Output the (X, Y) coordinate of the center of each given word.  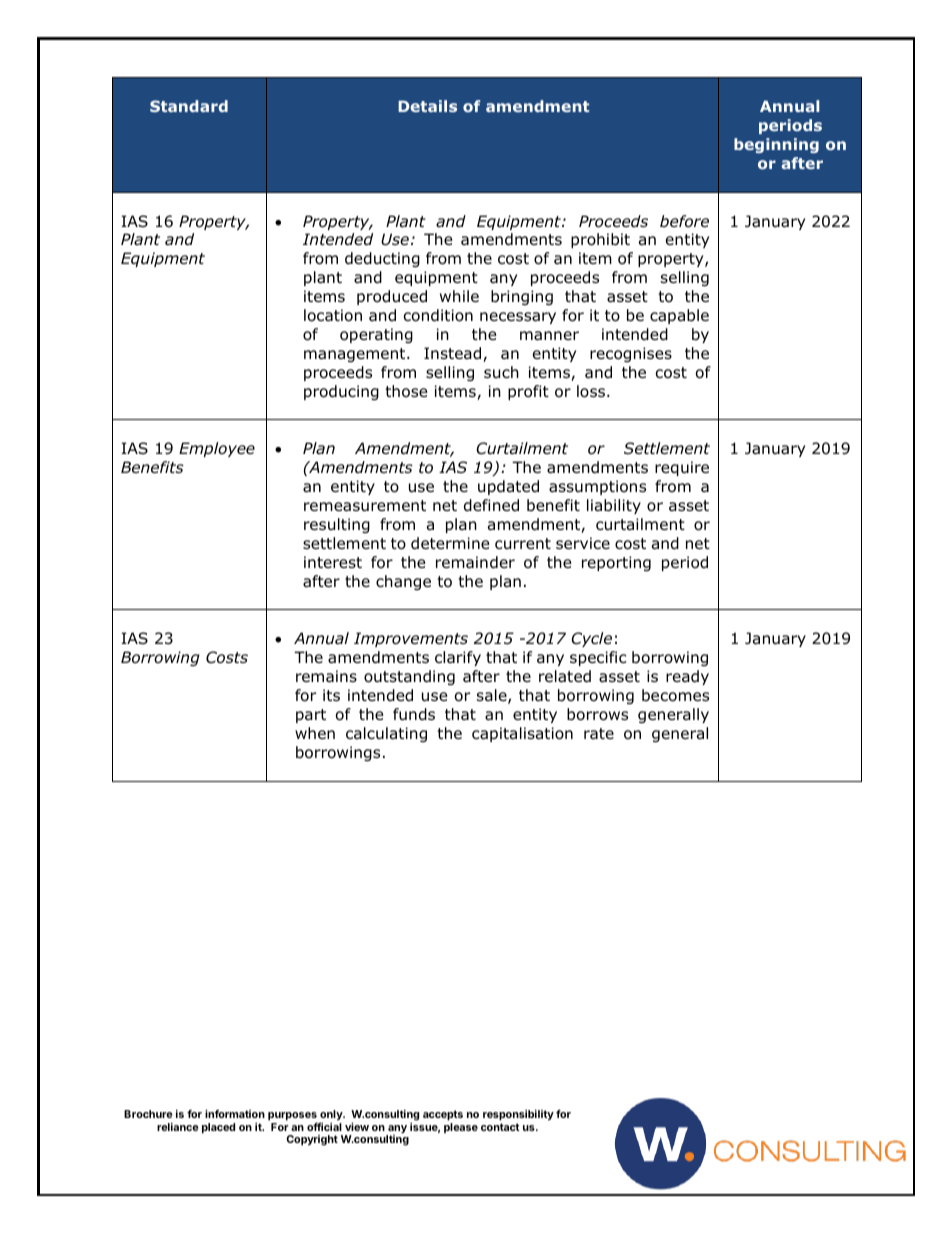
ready (687, 677)
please (461, 1128)
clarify (458, 658)
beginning (776, 145)
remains (326, 676)
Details (427, 106)
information (235, 1113)
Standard (189, 106)
